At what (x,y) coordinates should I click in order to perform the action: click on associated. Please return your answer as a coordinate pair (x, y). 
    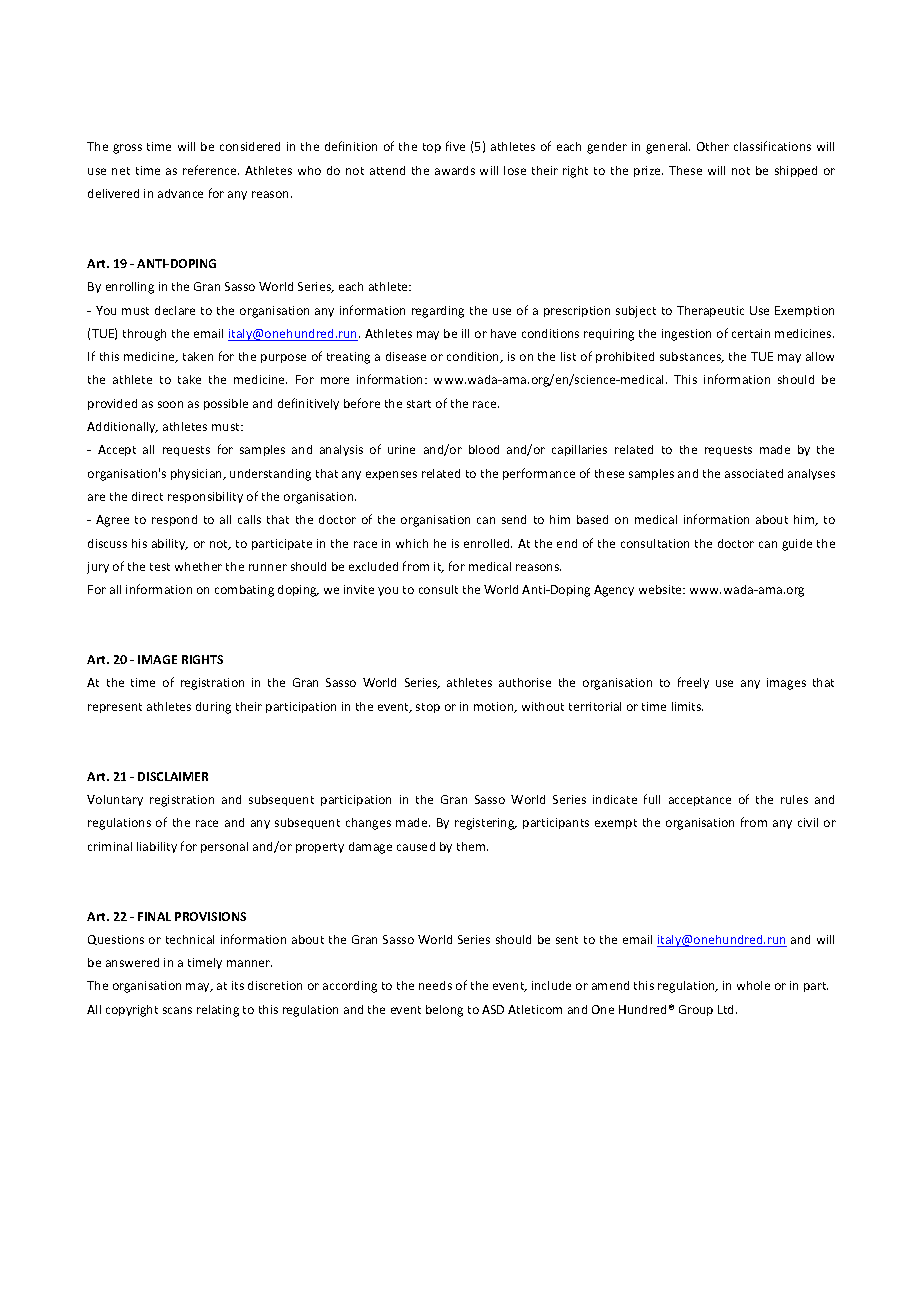
    Looking at the image, I should click on (754, 473).
